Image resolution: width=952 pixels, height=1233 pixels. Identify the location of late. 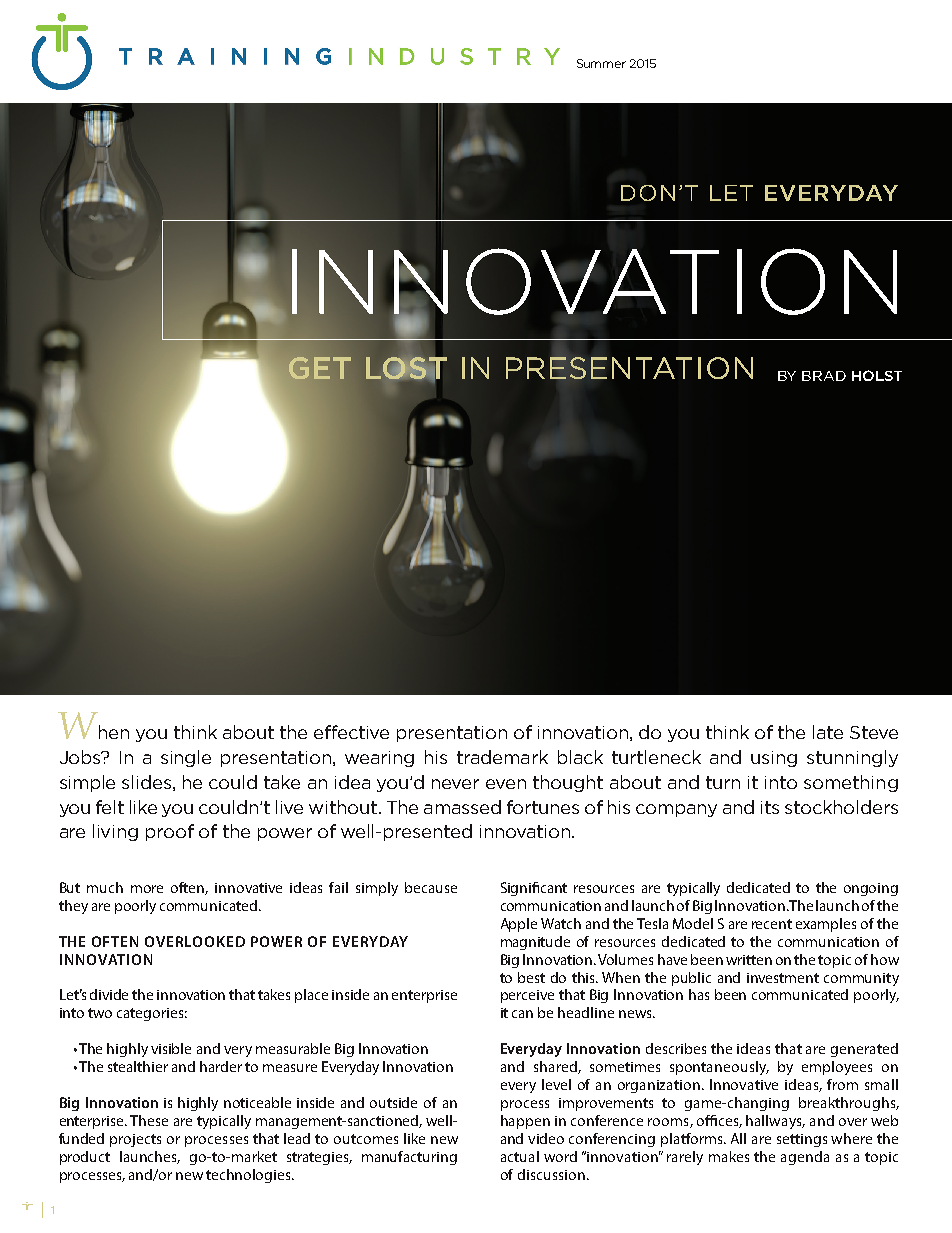
(828, 732).
